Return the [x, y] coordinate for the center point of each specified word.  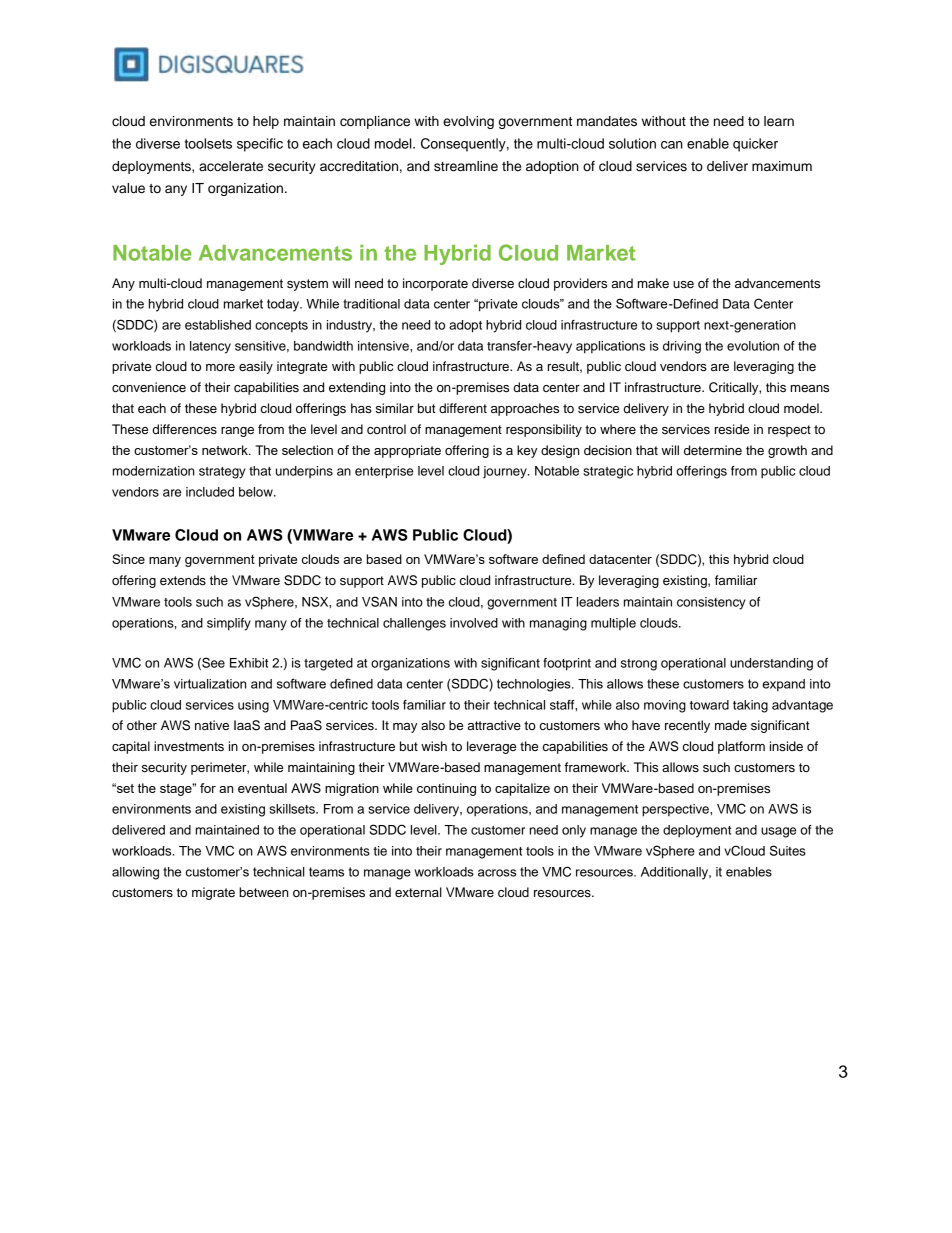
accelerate [231, 166]
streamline [466, 166]
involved [474, 623]
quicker [755, 145]
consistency [711, 603]
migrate [213, 893]
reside [732, 429]
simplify [229, 624]
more [220, 367]
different [463, 408]
